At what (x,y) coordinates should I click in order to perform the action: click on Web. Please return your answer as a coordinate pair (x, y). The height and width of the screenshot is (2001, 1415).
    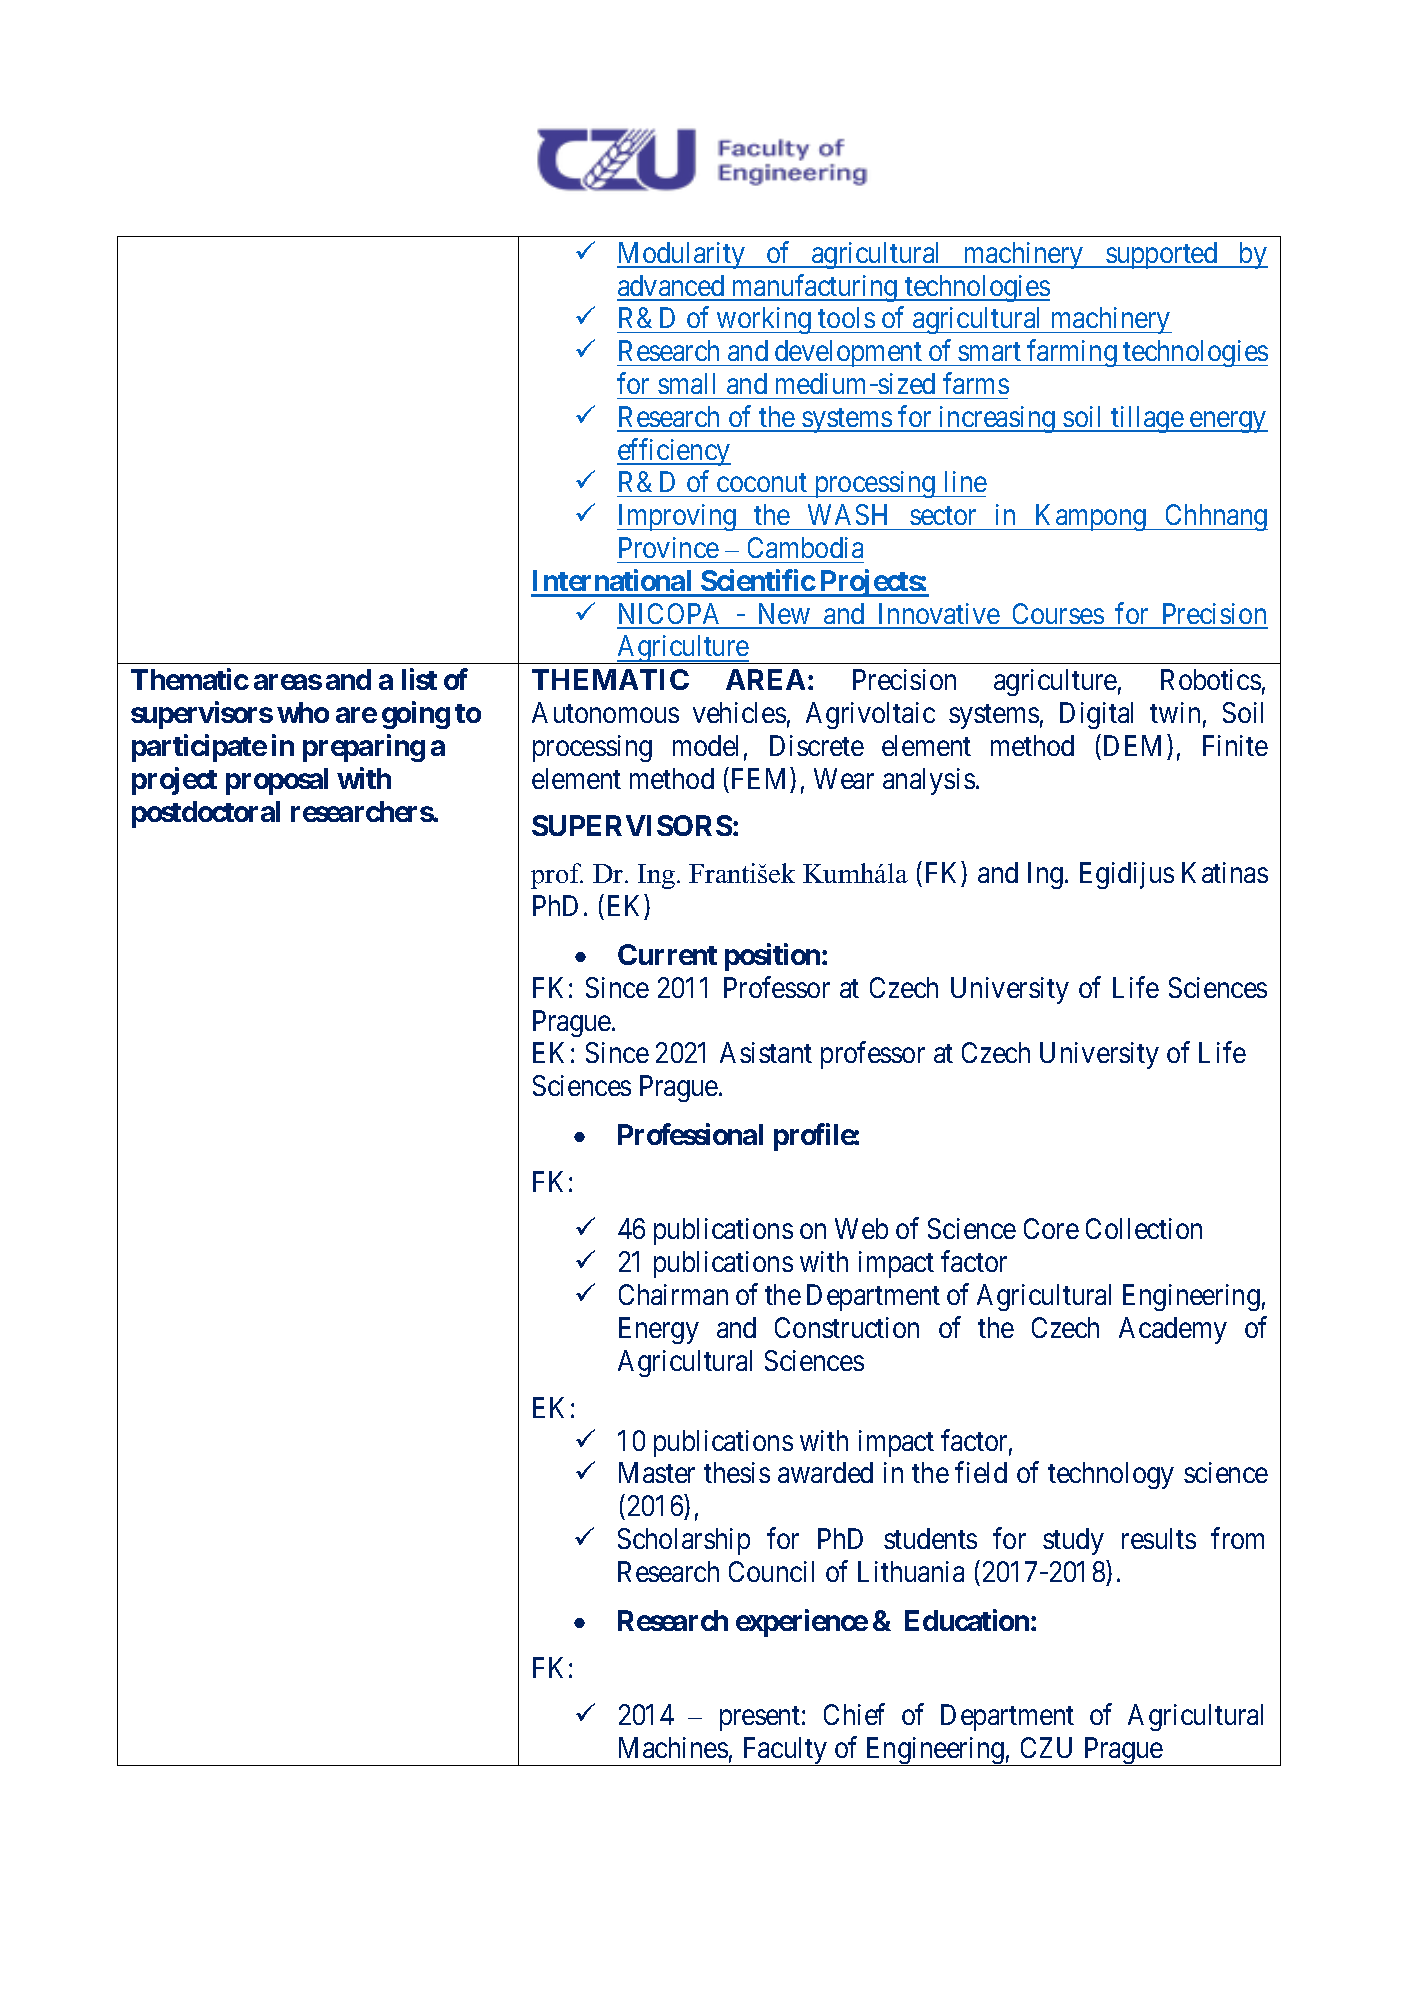
    Looking at the image, I should click on (861, 1228).
